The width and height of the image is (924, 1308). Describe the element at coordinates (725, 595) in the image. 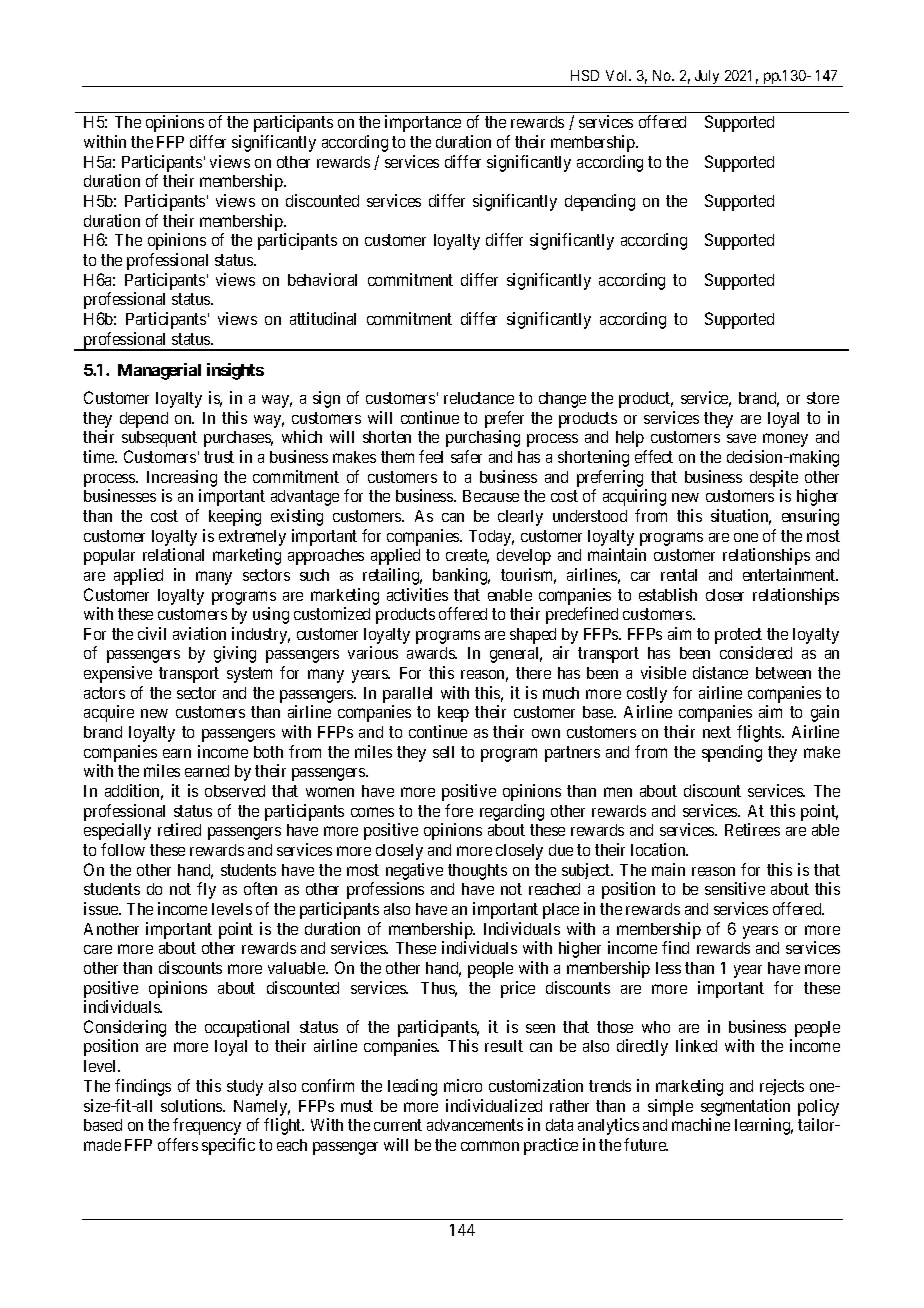

I see `closer` at that location.
